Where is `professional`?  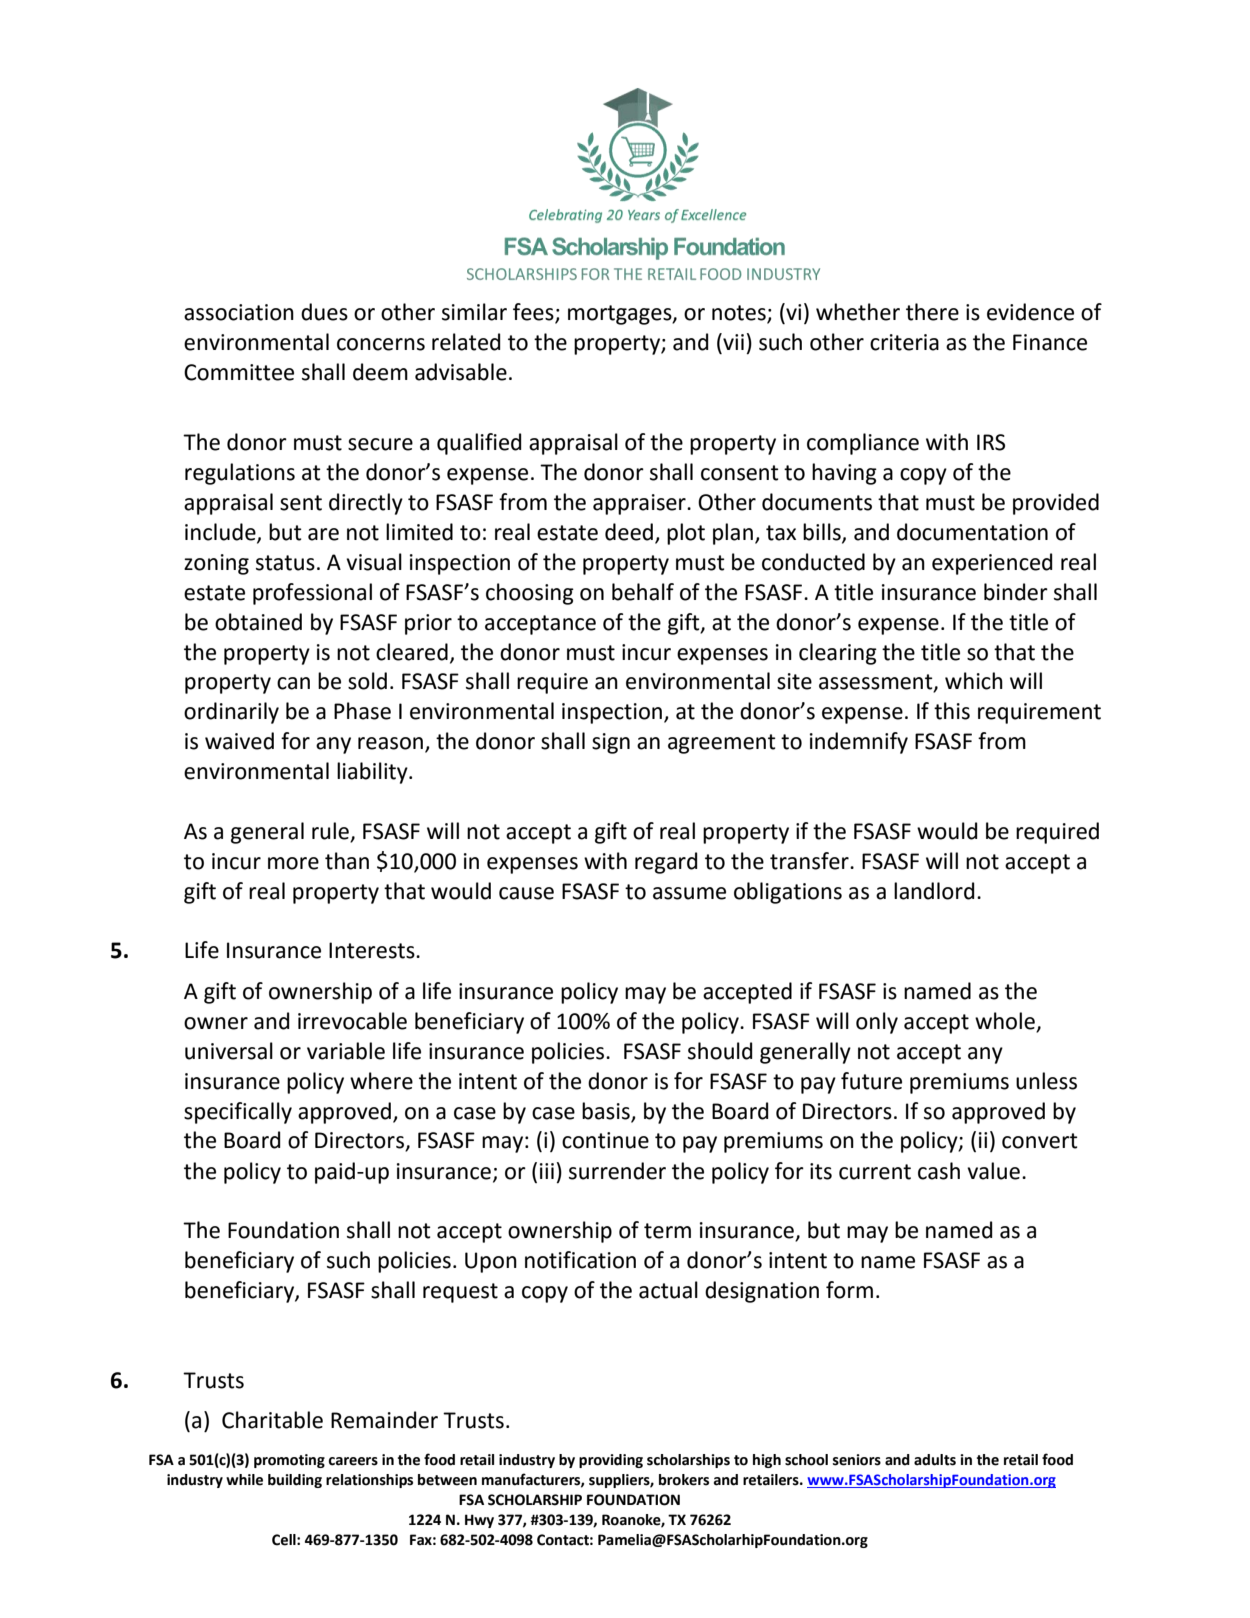 professional is located at coordinates (312, 594).
